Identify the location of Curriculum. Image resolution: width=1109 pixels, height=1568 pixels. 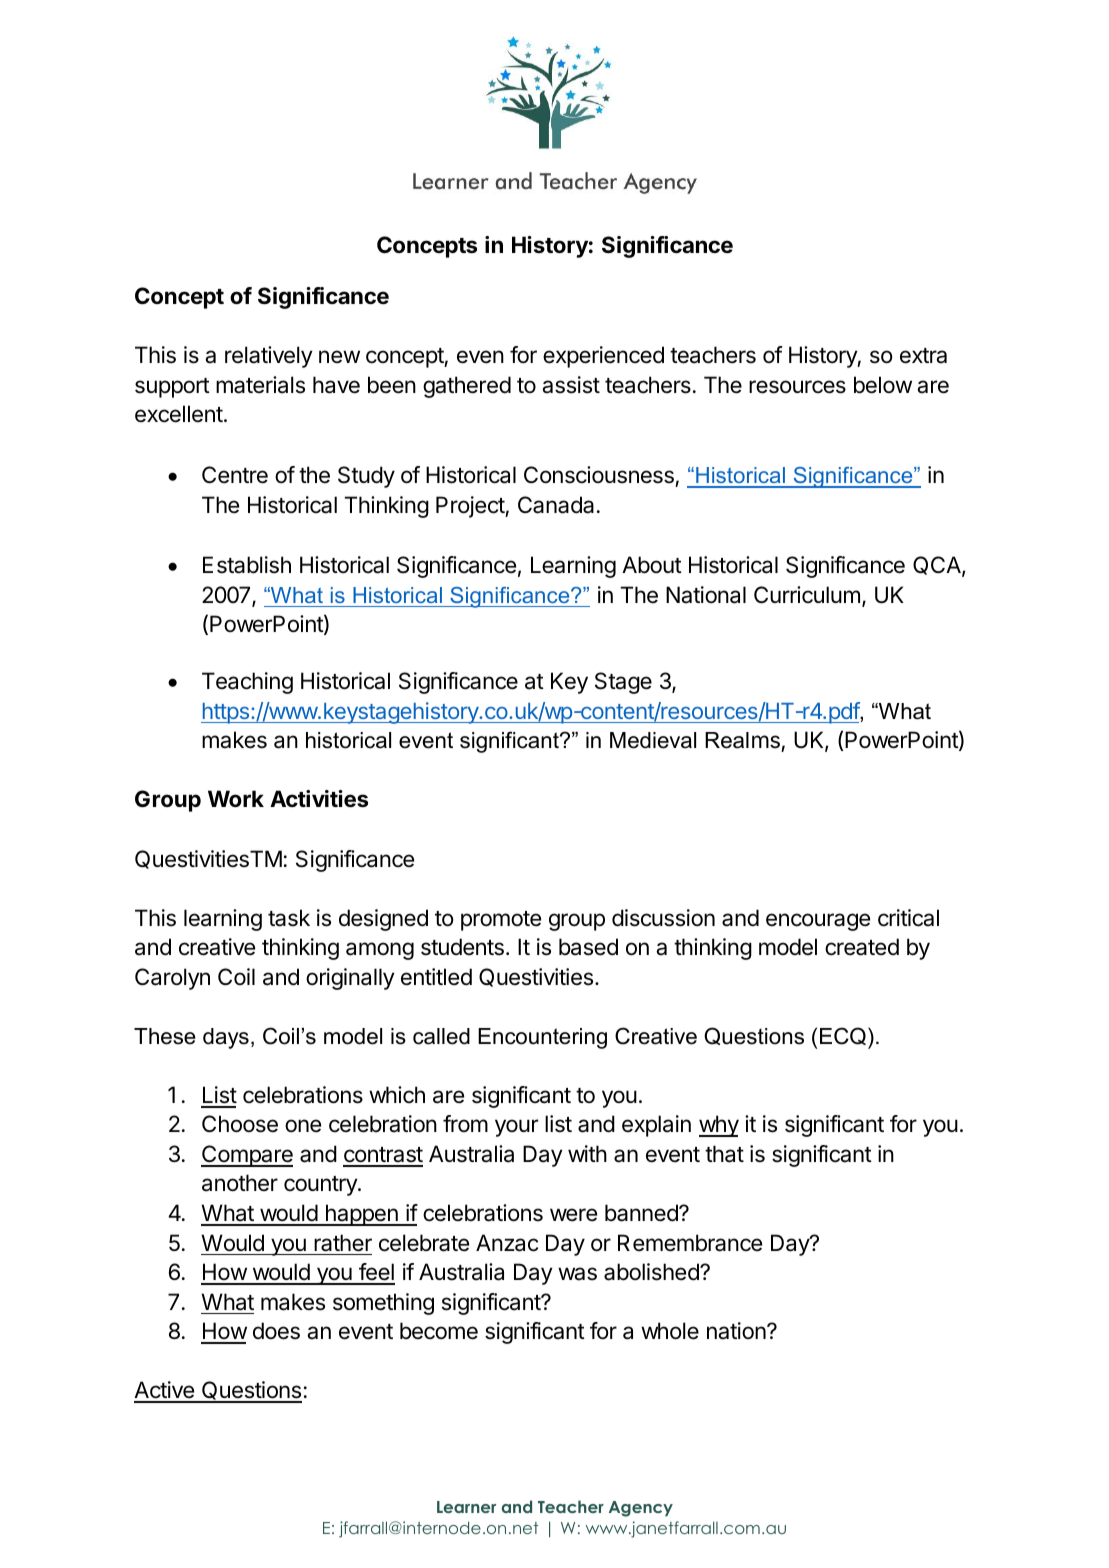
(807, 594).
